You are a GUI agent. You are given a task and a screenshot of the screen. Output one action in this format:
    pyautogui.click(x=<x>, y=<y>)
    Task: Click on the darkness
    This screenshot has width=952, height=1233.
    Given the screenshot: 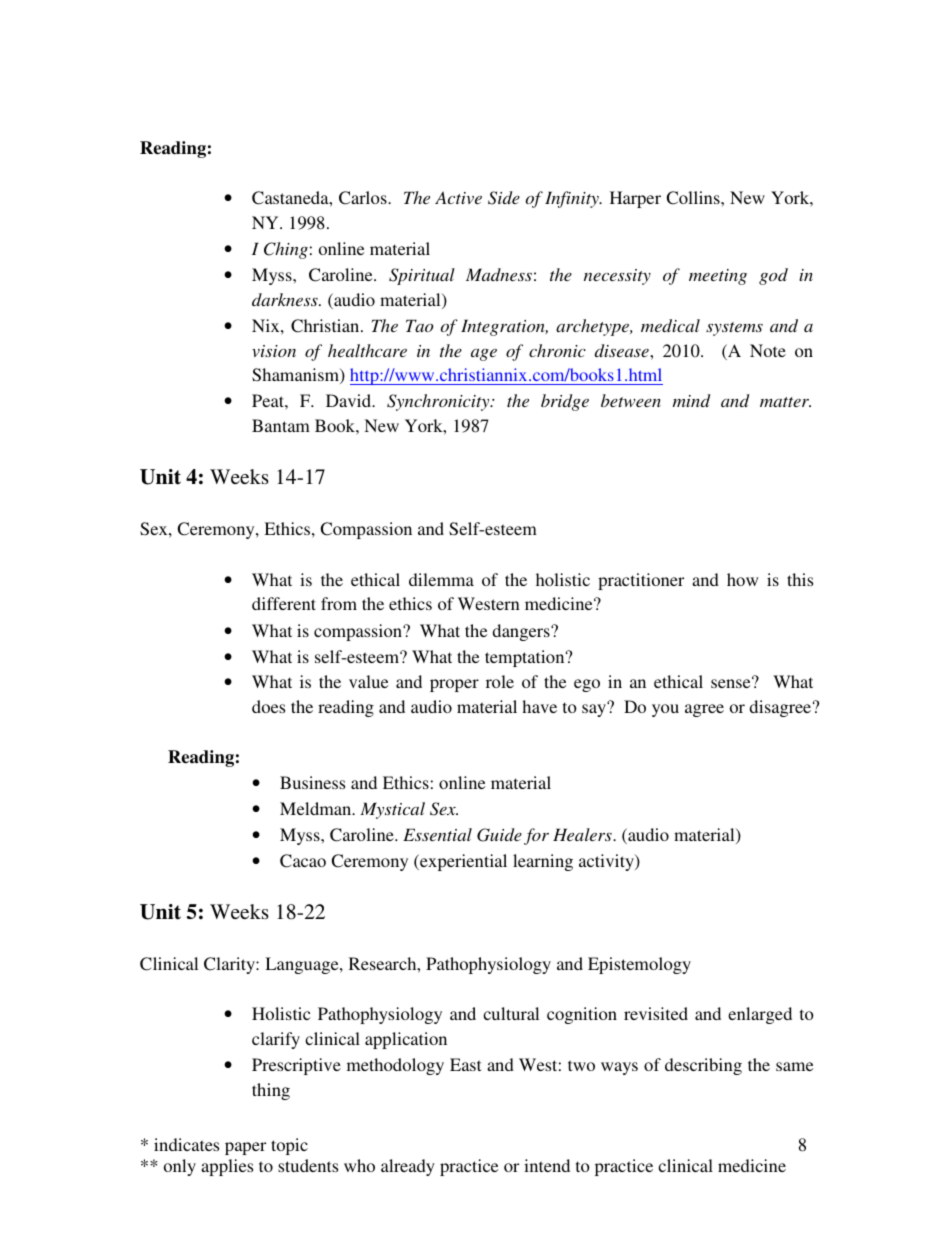 What is the action you would take?
    pyautogui.click(x=286, y=299)
